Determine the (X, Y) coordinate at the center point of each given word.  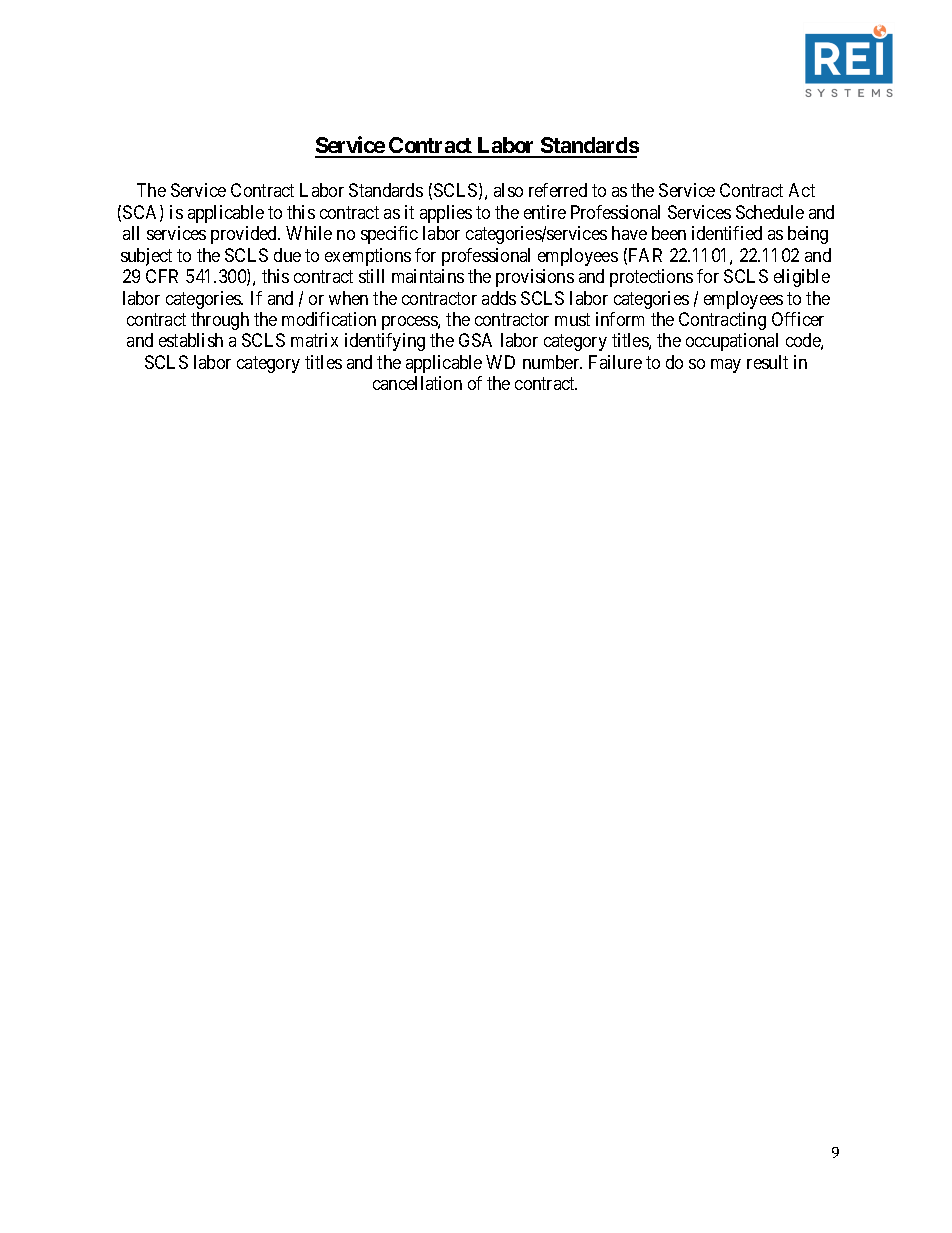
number (552, 362)
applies (446, 214)
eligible (802, 278)
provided (245, 235)
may (726, 366)
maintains (428, 276)
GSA (475, 340)
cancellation (417, 383)
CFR (162, 276)
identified (727, 233)
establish (191, 340)
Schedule (770, 212)
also (508, 190)
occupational (732, 342)
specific (389, 235)
